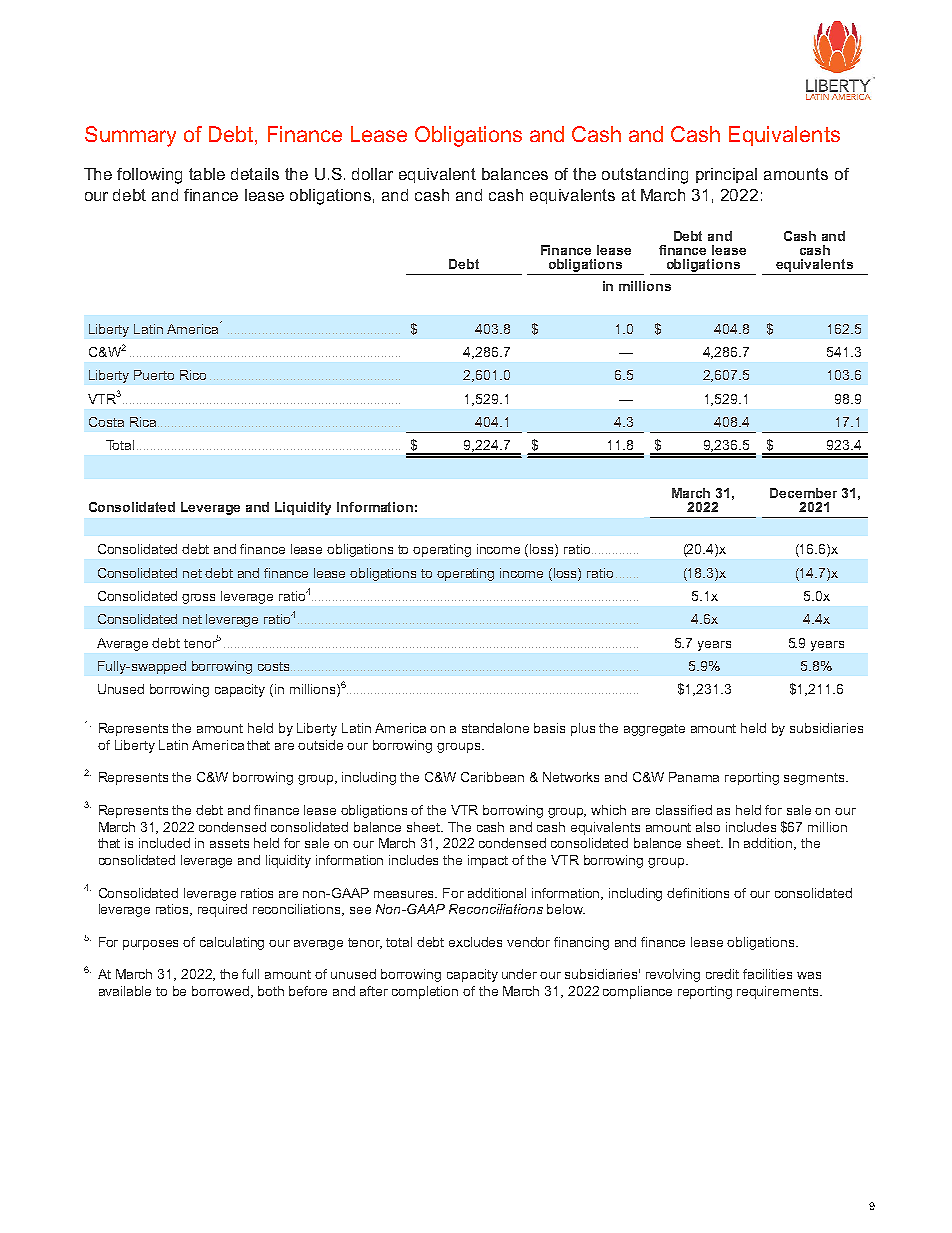 The image size is (952, 1233). I want to click on principal, so click(726, 175).
